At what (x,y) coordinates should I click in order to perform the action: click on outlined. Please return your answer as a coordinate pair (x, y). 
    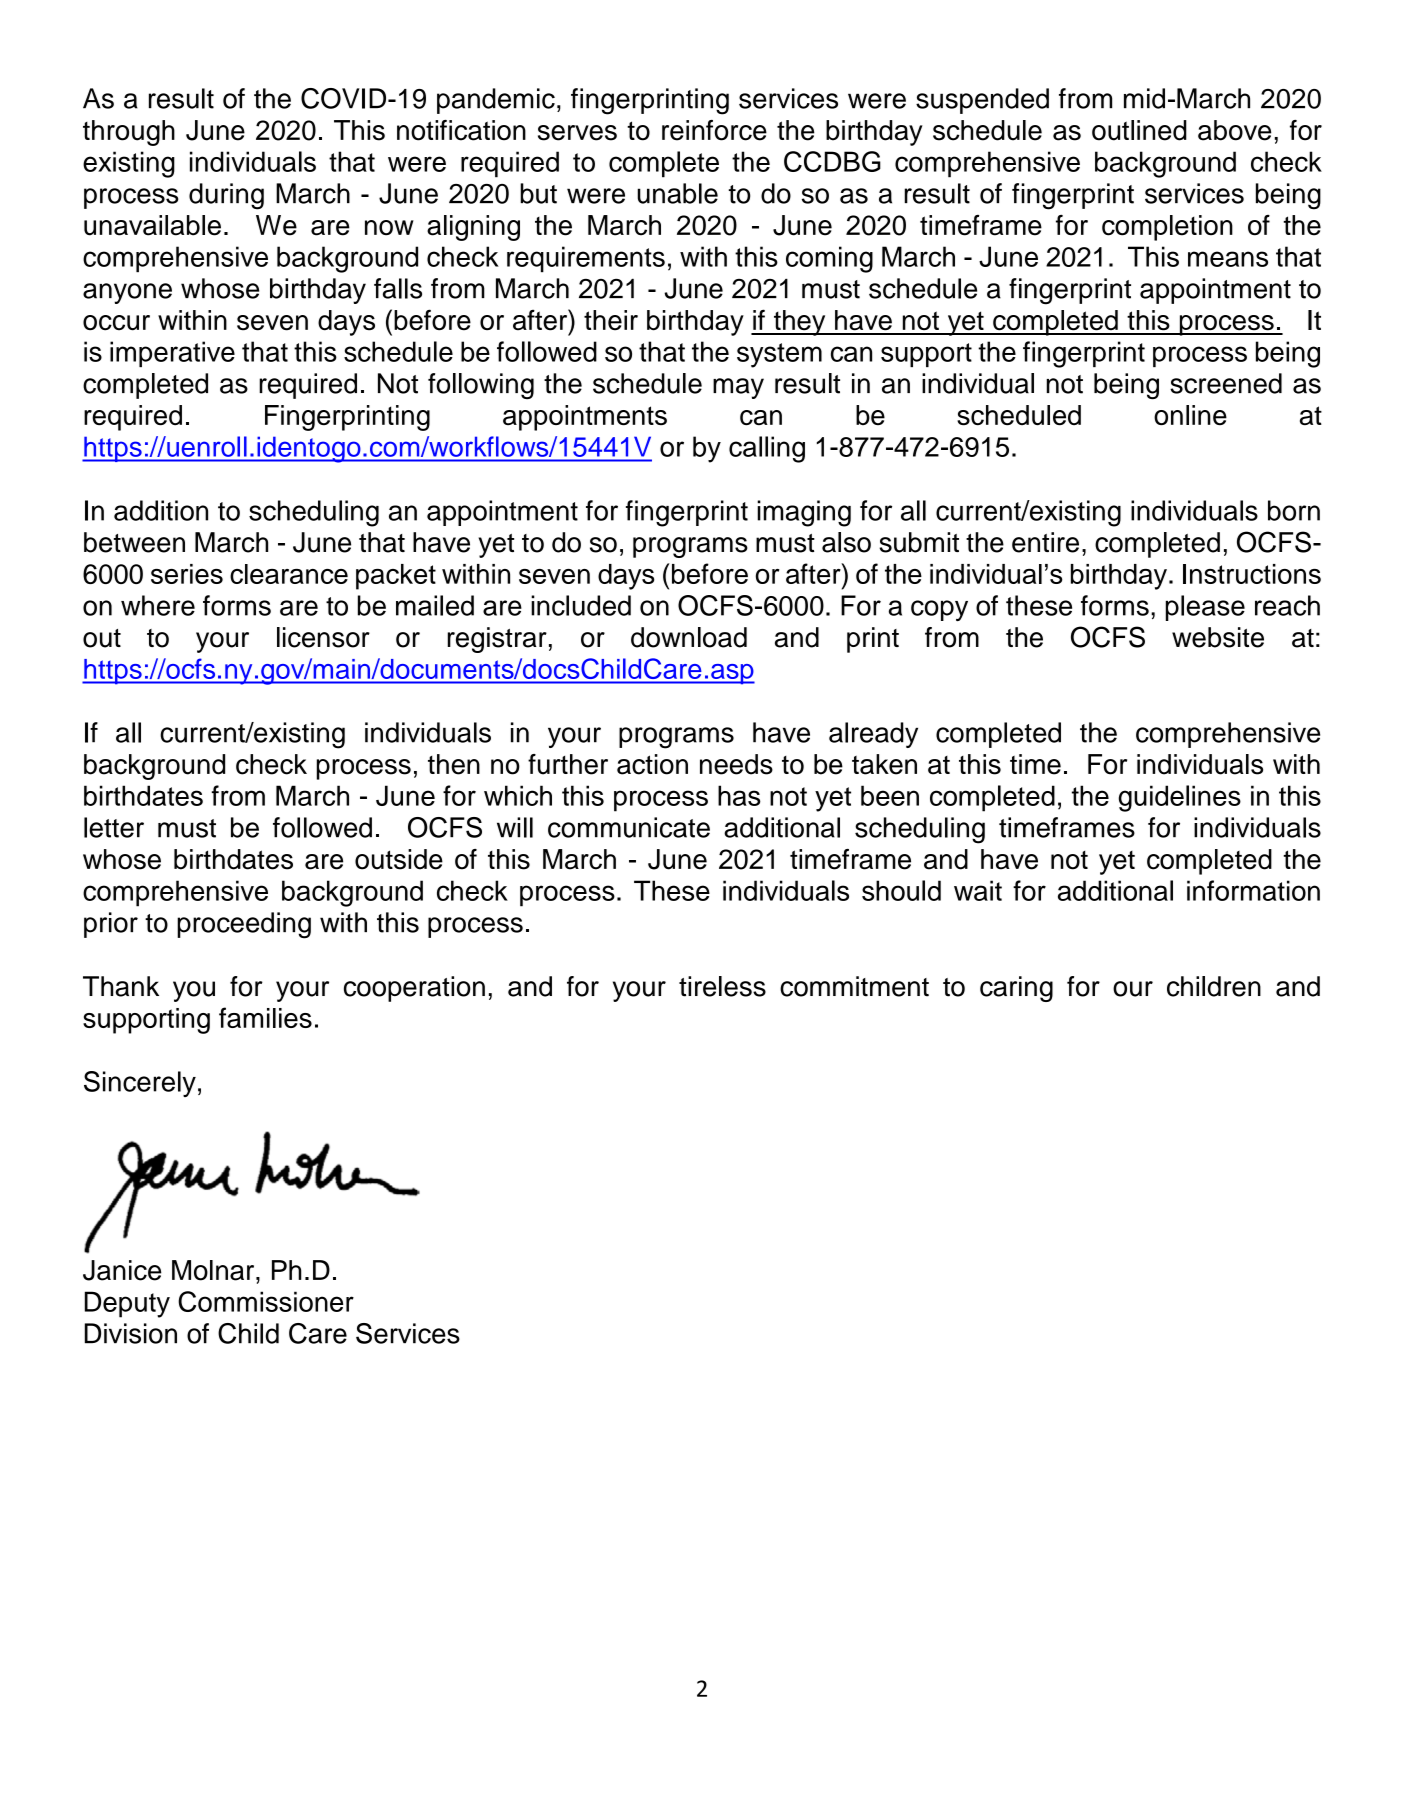
    Looking at the image, I should click on (1139, 130).
